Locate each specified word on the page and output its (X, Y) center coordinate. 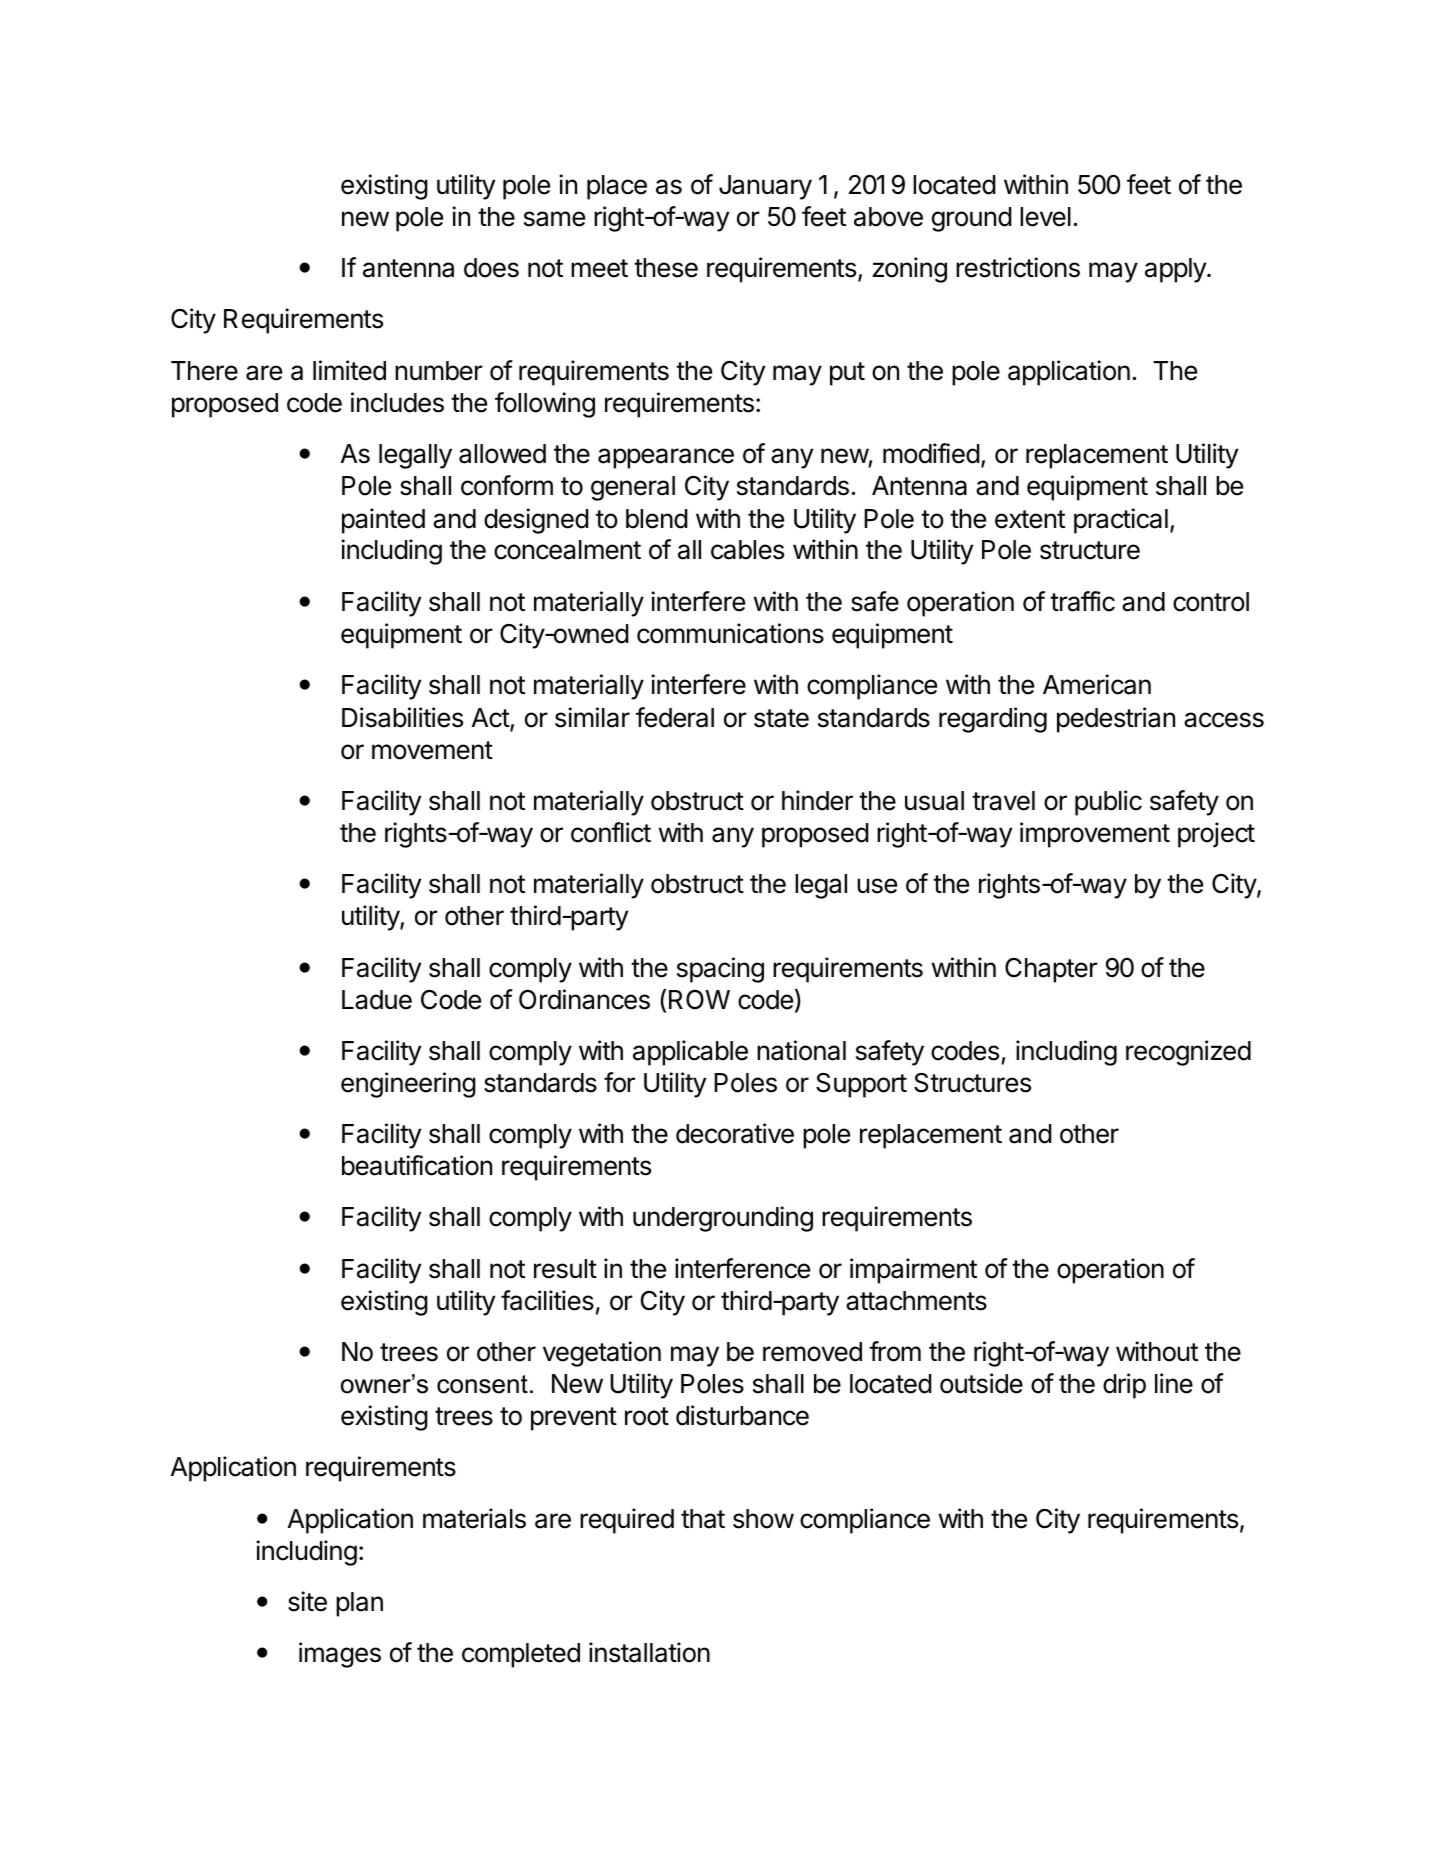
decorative (735, 1133)
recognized (1188, 1053)
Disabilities (402, 717)
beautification (417, 1165)
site (307, 1601)
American (1097, 684)
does (491, 268)
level (1045, 217)
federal (675, 717)
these (666, 268)
